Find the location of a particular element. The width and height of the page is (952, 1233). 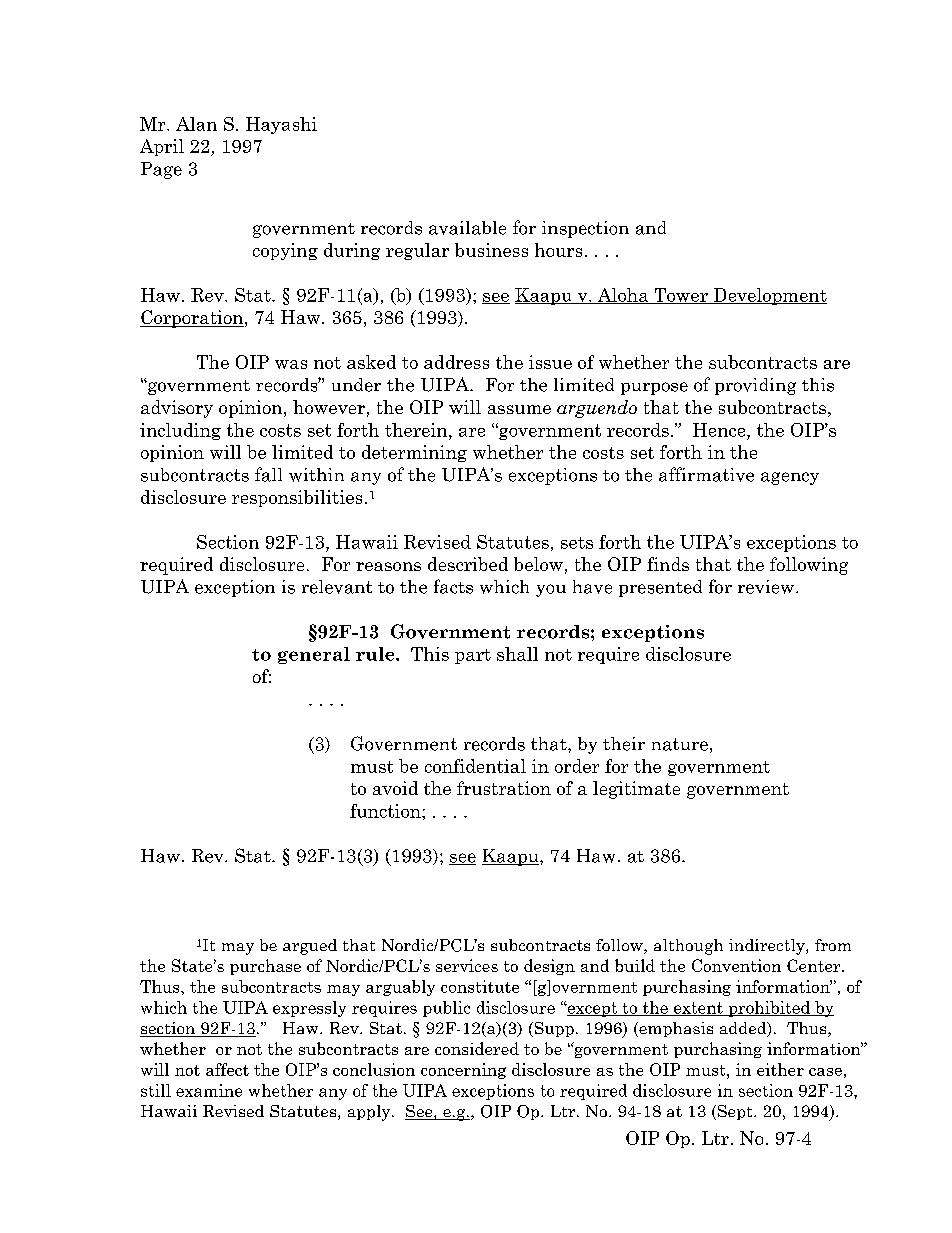

inspection is located at coordinates (585, 229).
